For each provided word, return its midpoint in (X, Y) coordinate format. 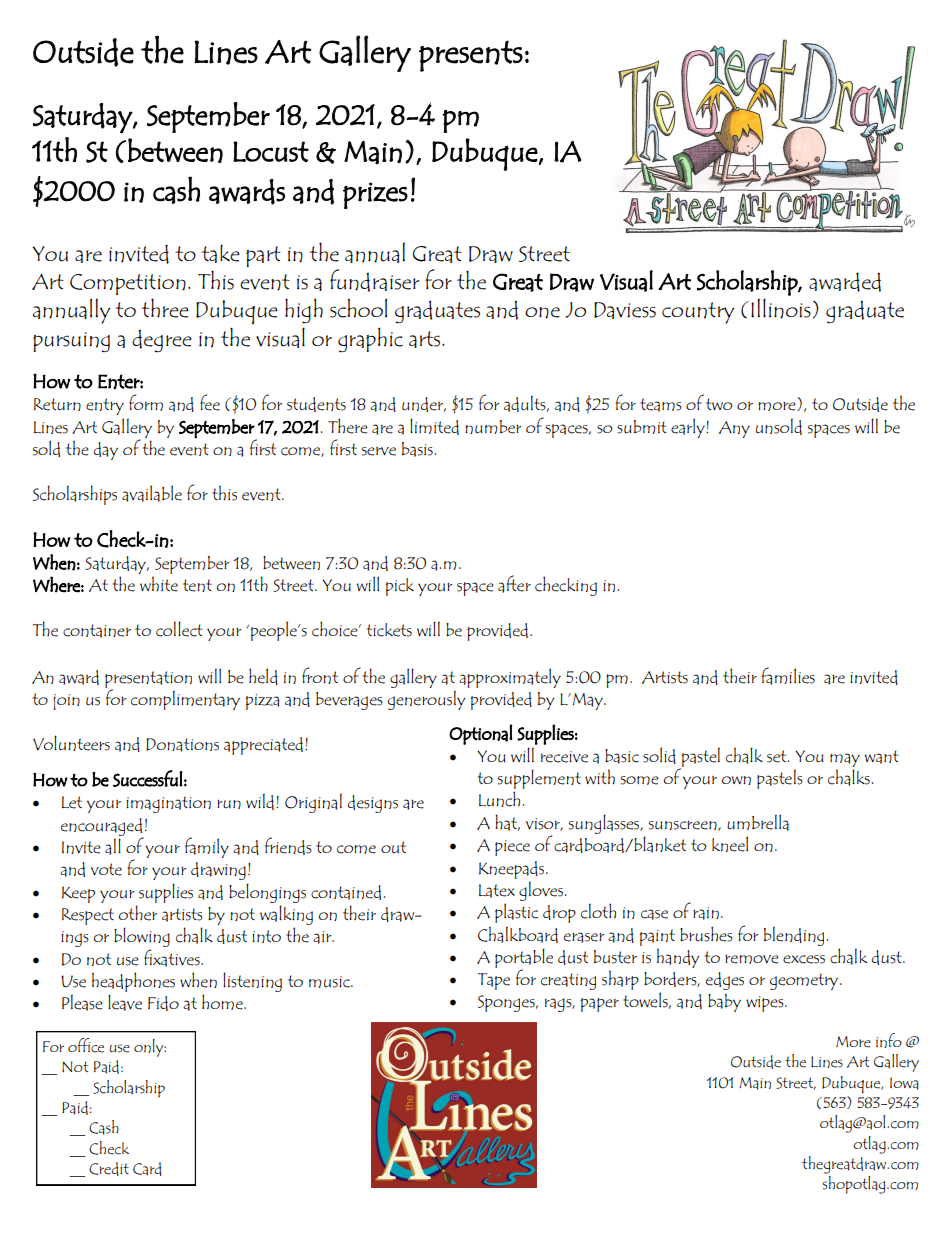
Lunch (499, 799)
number (493, 427)
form (146, 402)
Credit (109, 1169)
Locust (271, 151)
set (778, 756)
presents (471, 56)
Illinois (781, 308)
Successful (148, 778)
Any (734, 429)
